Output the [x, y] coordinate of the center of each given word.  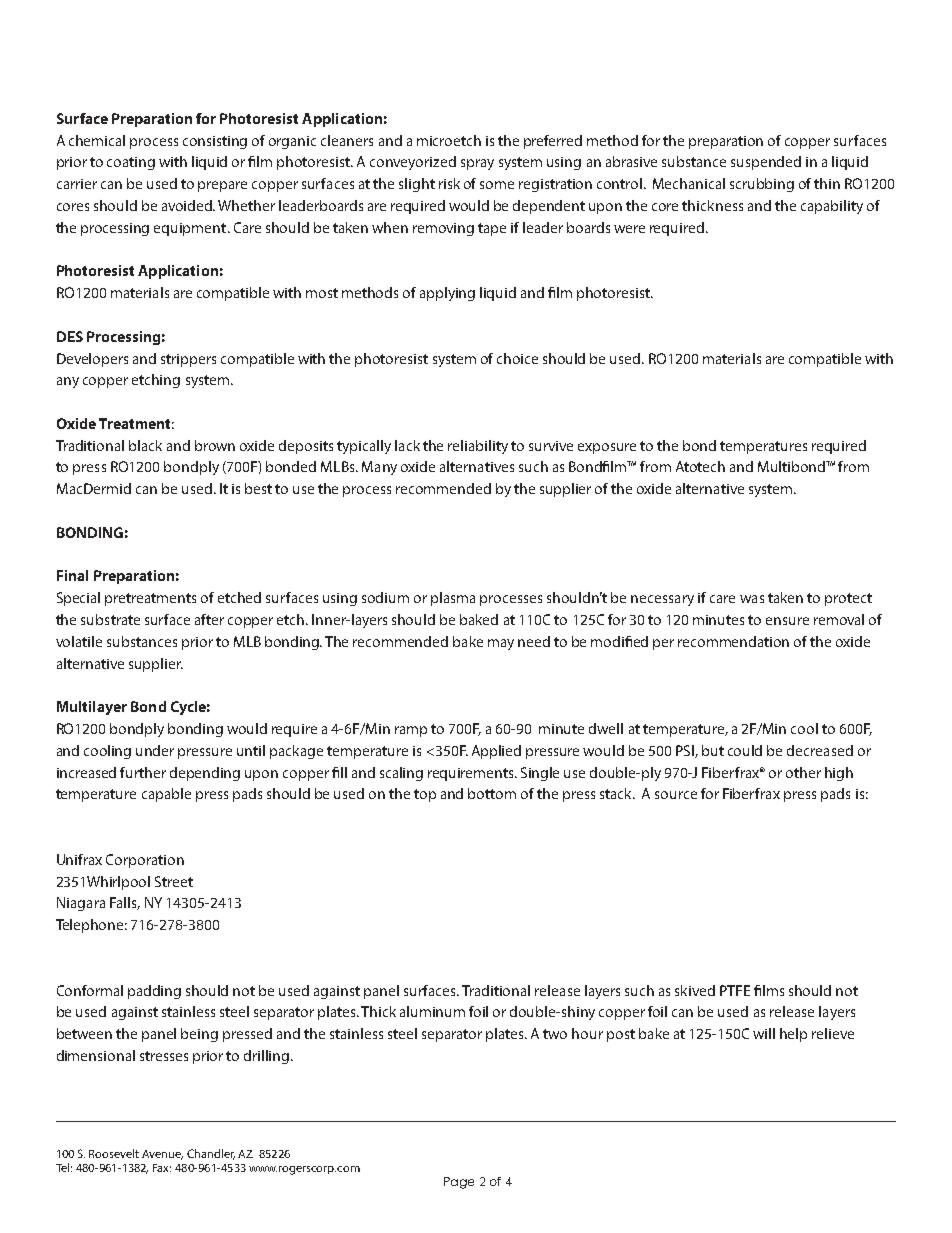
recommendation [733, 641]
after [209, 619]
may [501, 644]
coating [131, 163]
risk [449, 183]
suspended [766, 163]
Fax [162, 1168]
